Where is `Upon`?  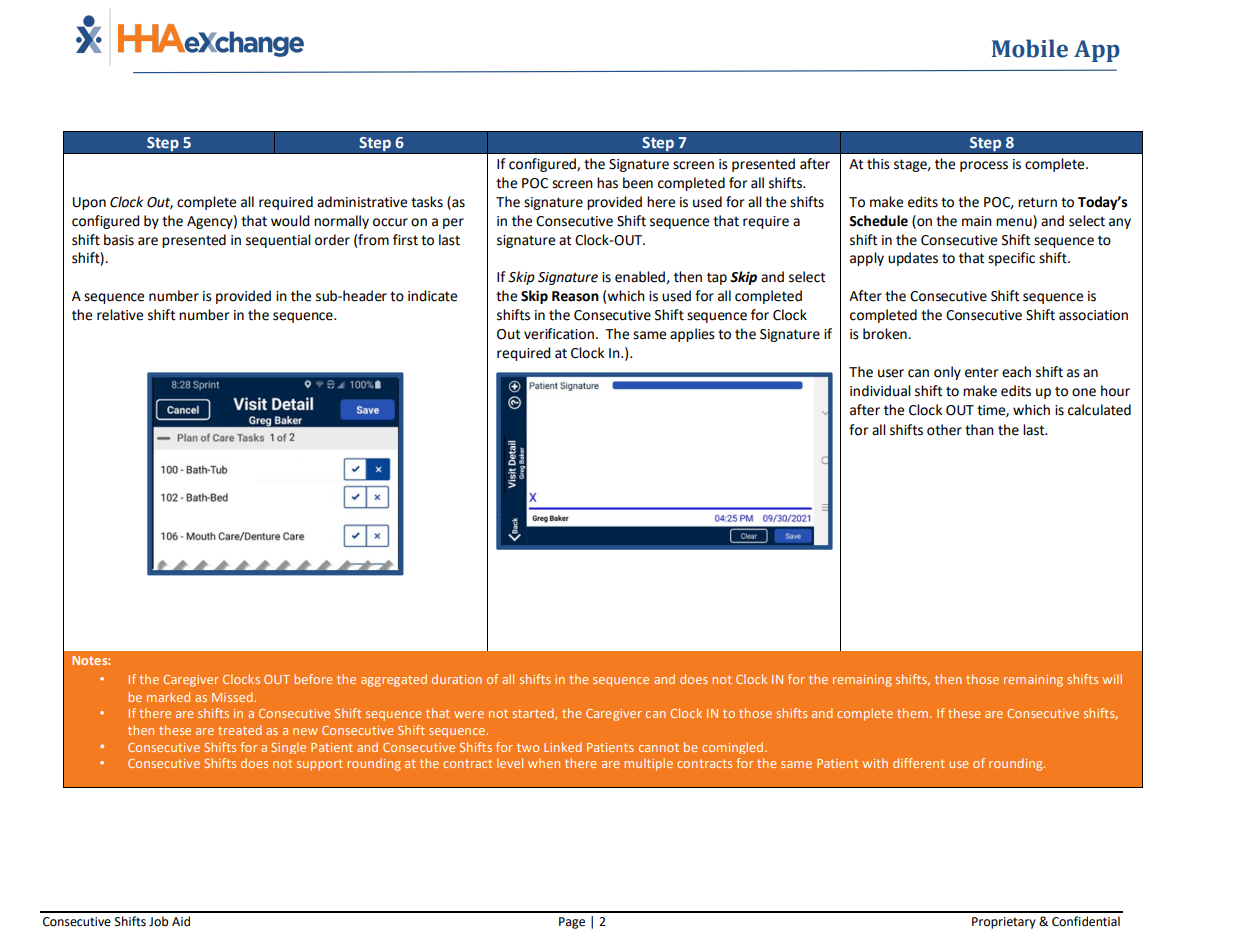
Upon is located at coordinates (89, 203).
